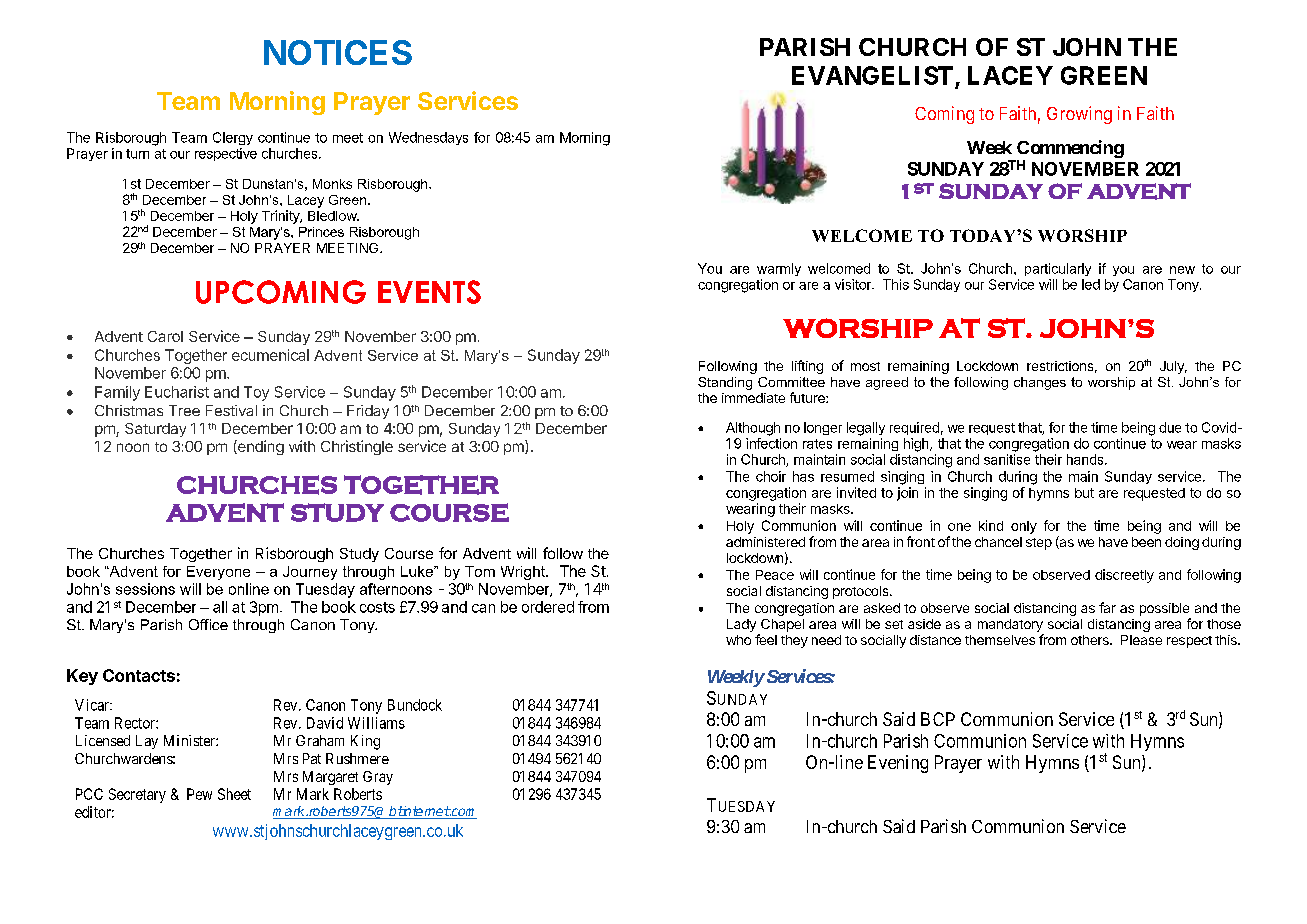  I want to click on Growing, so click(1079, 115).
